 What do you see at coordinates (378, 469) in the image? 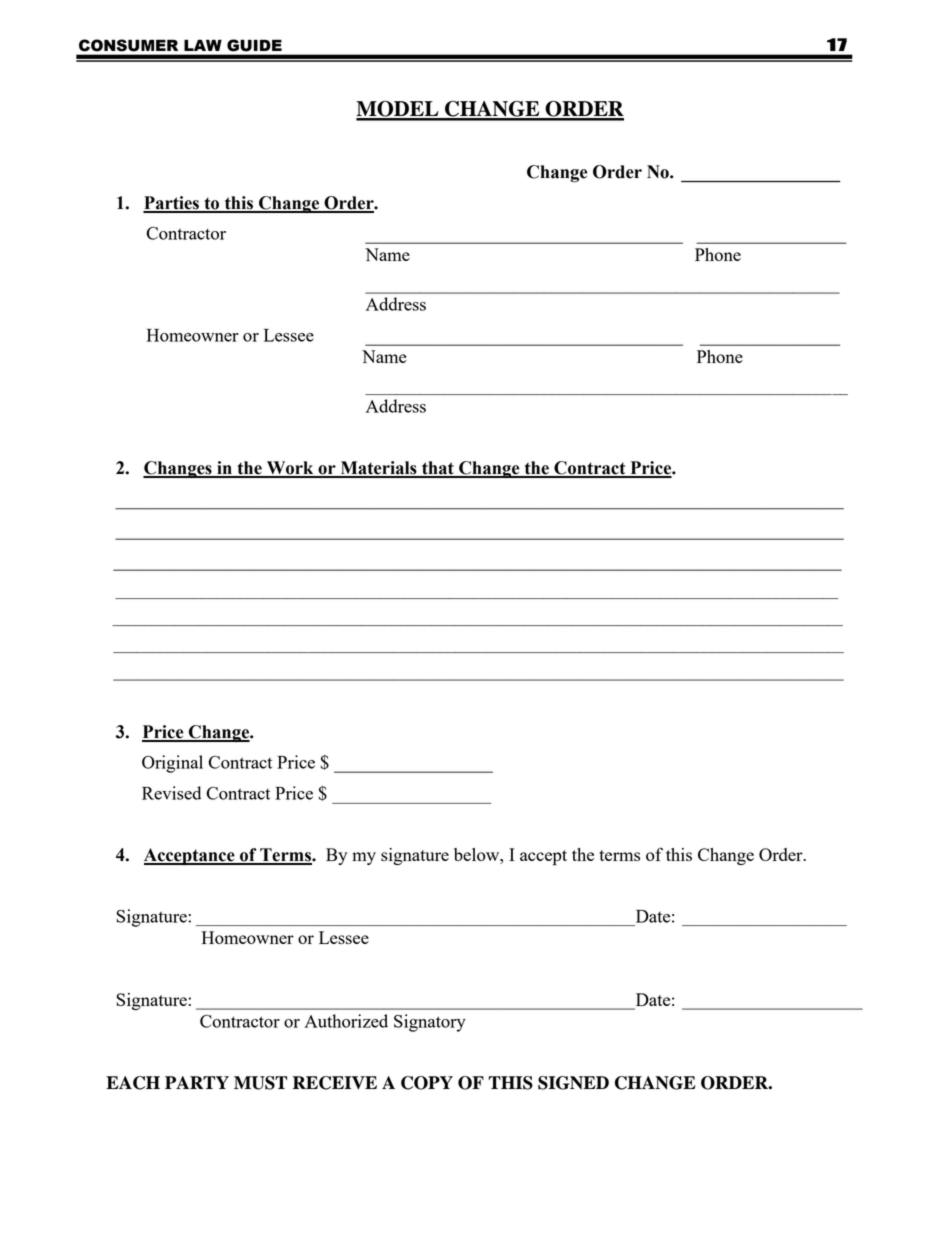
I see `Materials` at bounding box center [378, 469].
